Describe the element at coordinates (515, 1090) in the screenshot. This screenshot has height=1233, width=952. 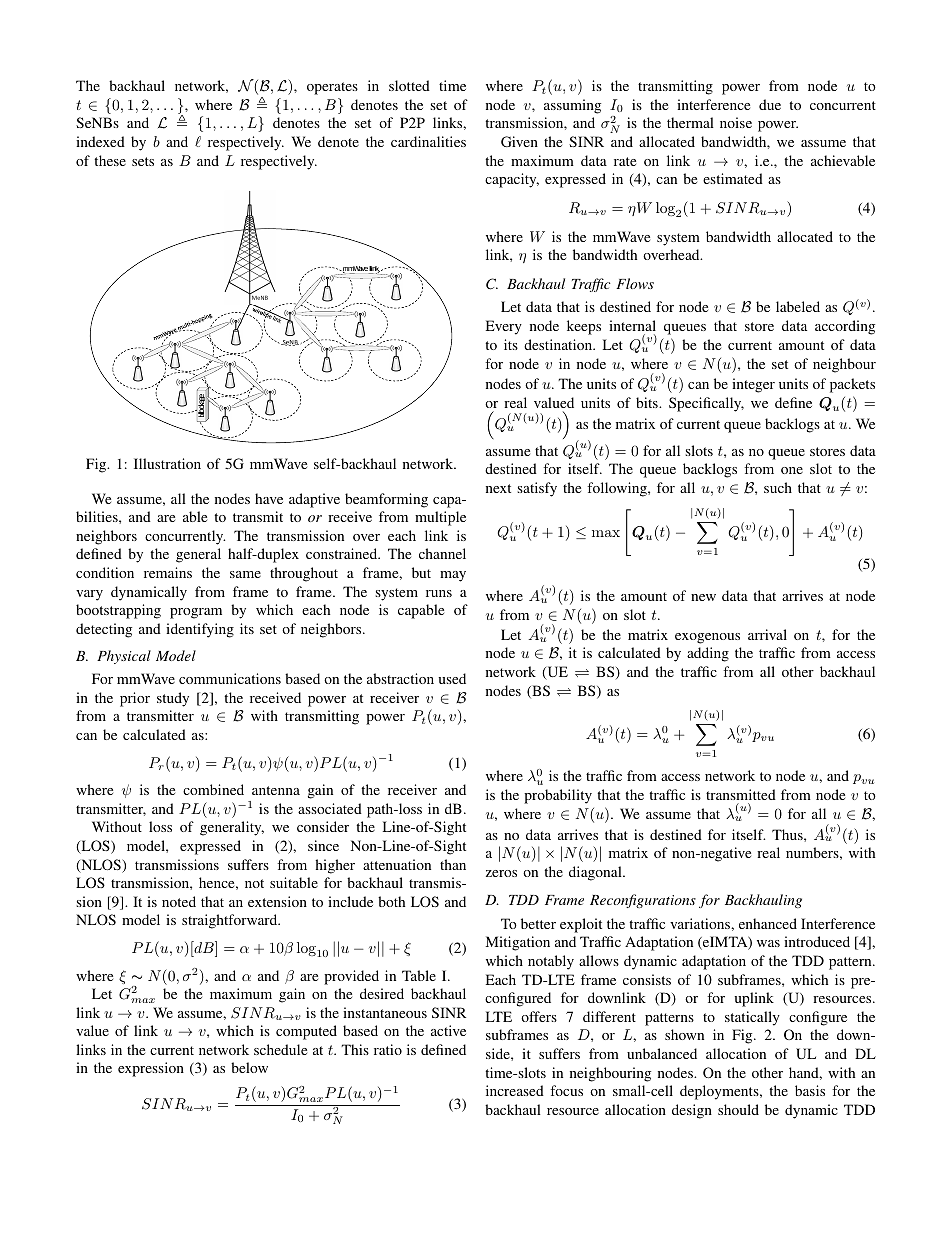
I see `increased` at that location.
